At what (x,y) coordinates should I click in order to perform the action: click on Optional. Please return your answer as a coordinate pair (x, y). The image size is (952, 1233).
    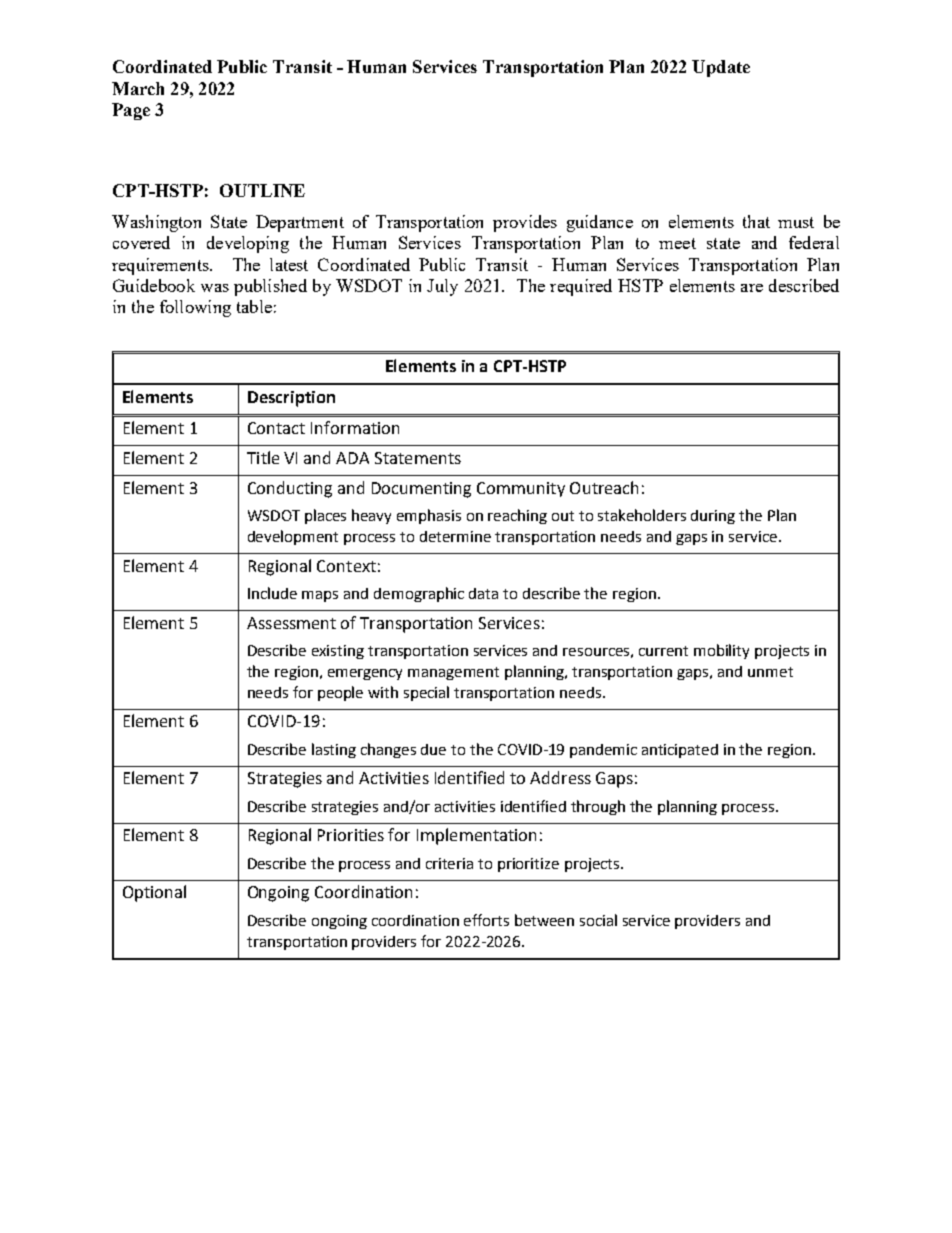
    Looking at the image, I should click on (154, 893).
